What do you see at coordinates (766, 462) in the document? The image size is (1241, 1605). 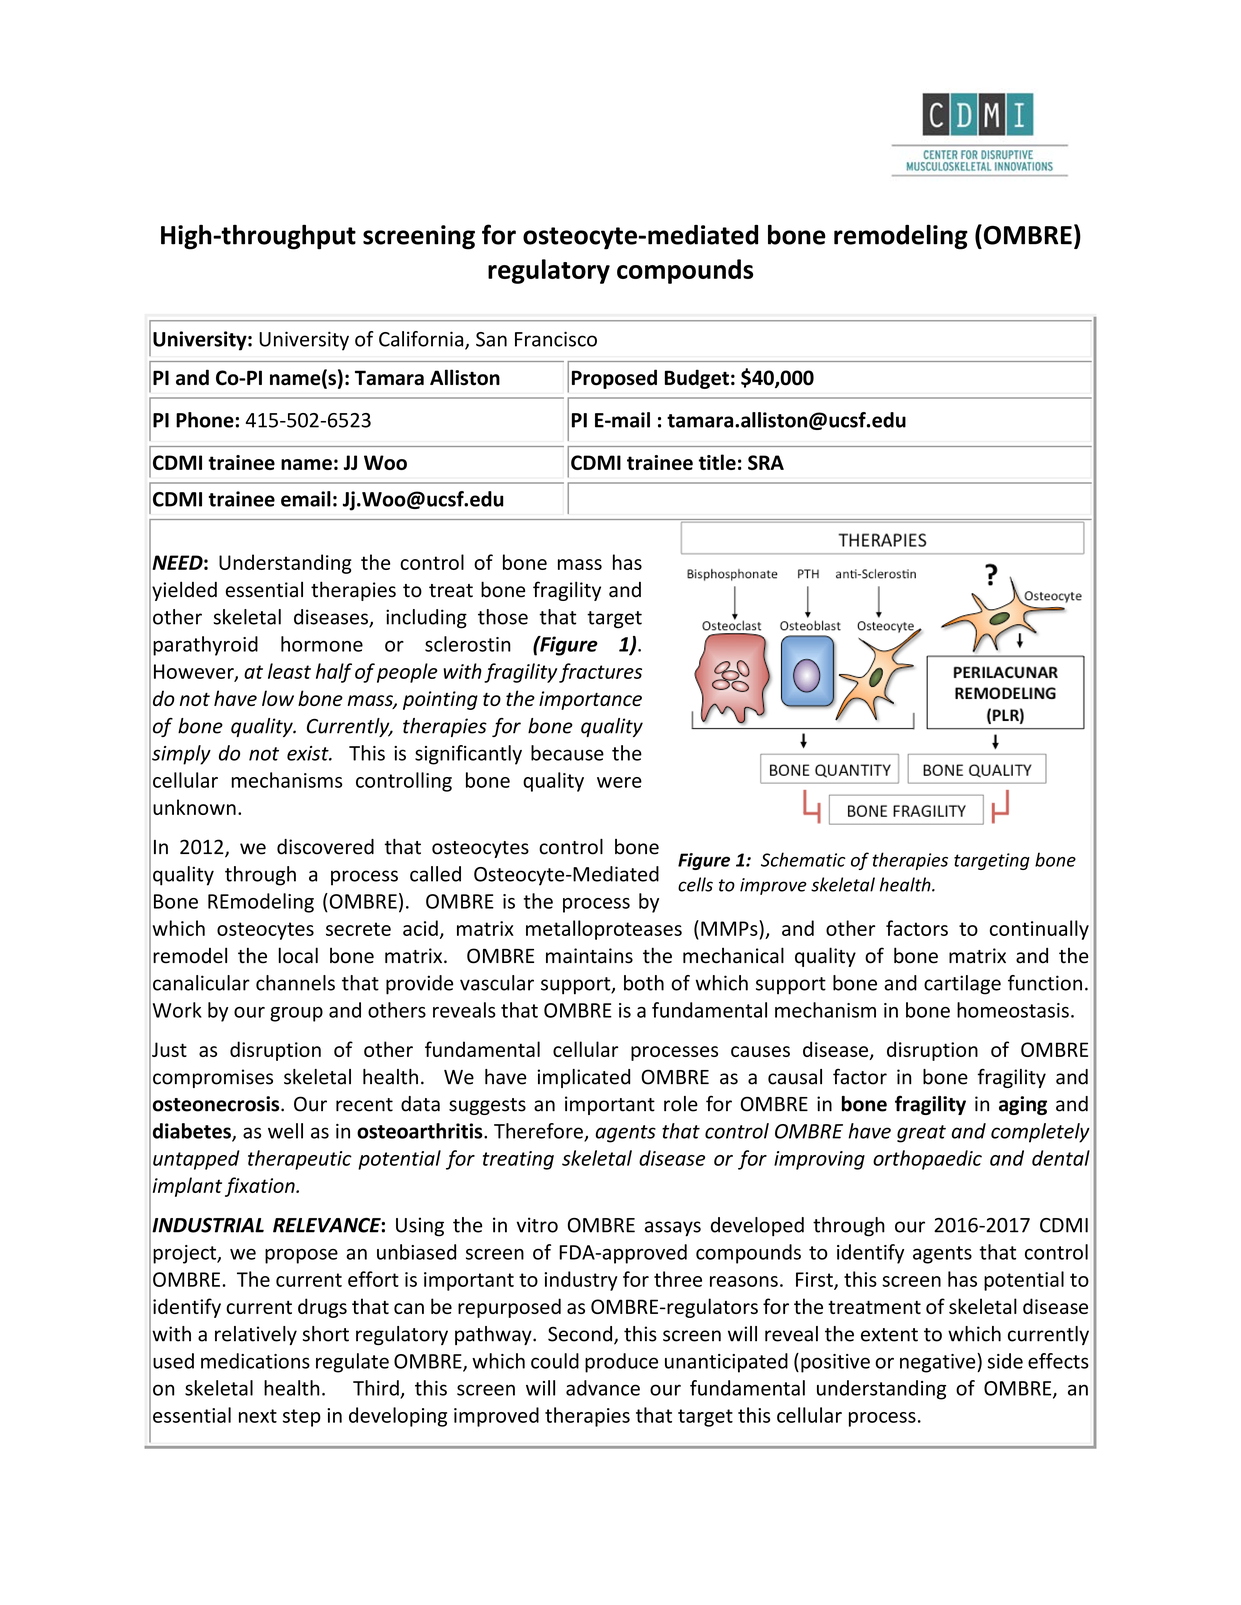 I see `SRA` at bounding box center [766, 462].
